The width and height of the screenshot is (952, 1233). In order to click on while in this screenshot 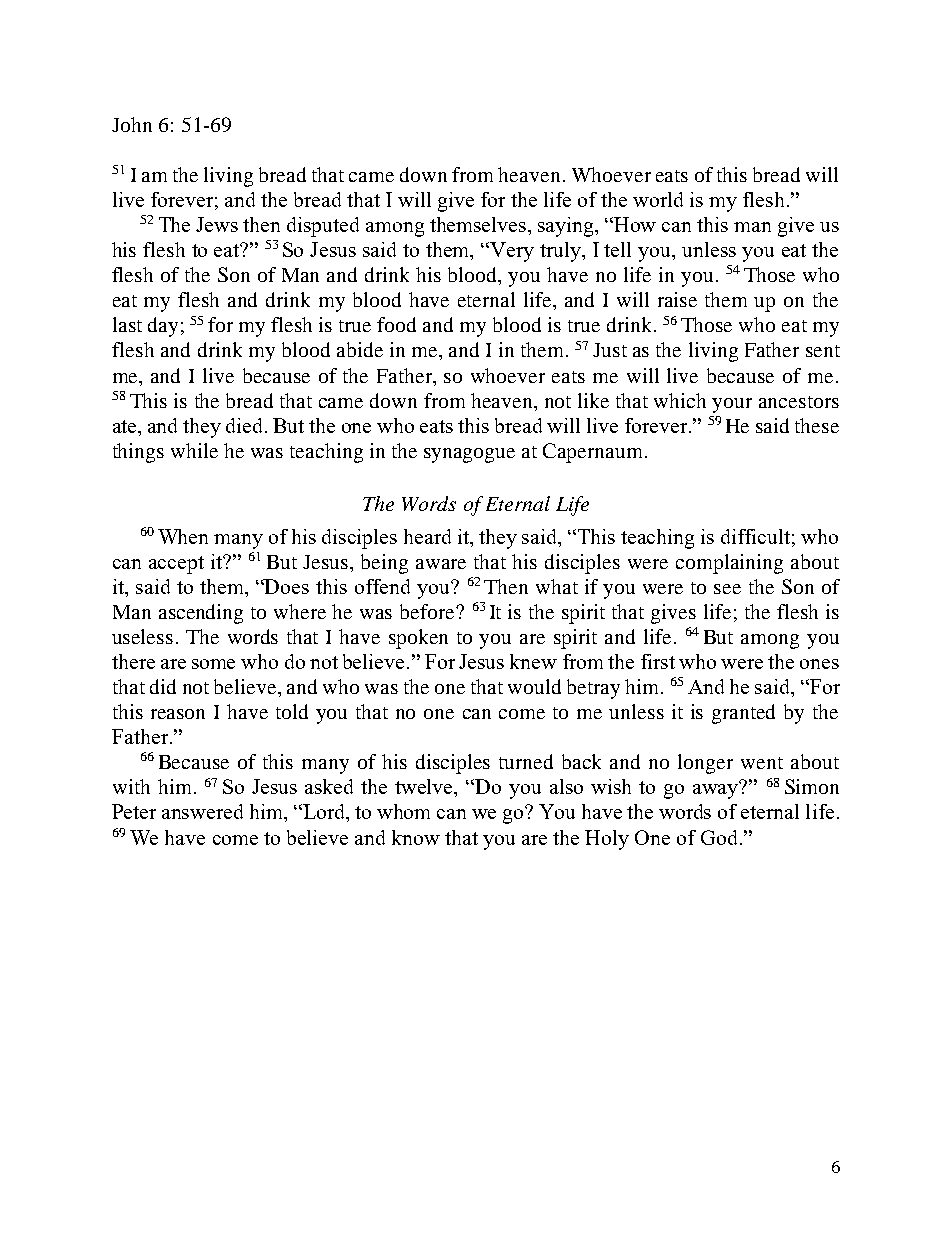, I will do `click(194, 450)`.
